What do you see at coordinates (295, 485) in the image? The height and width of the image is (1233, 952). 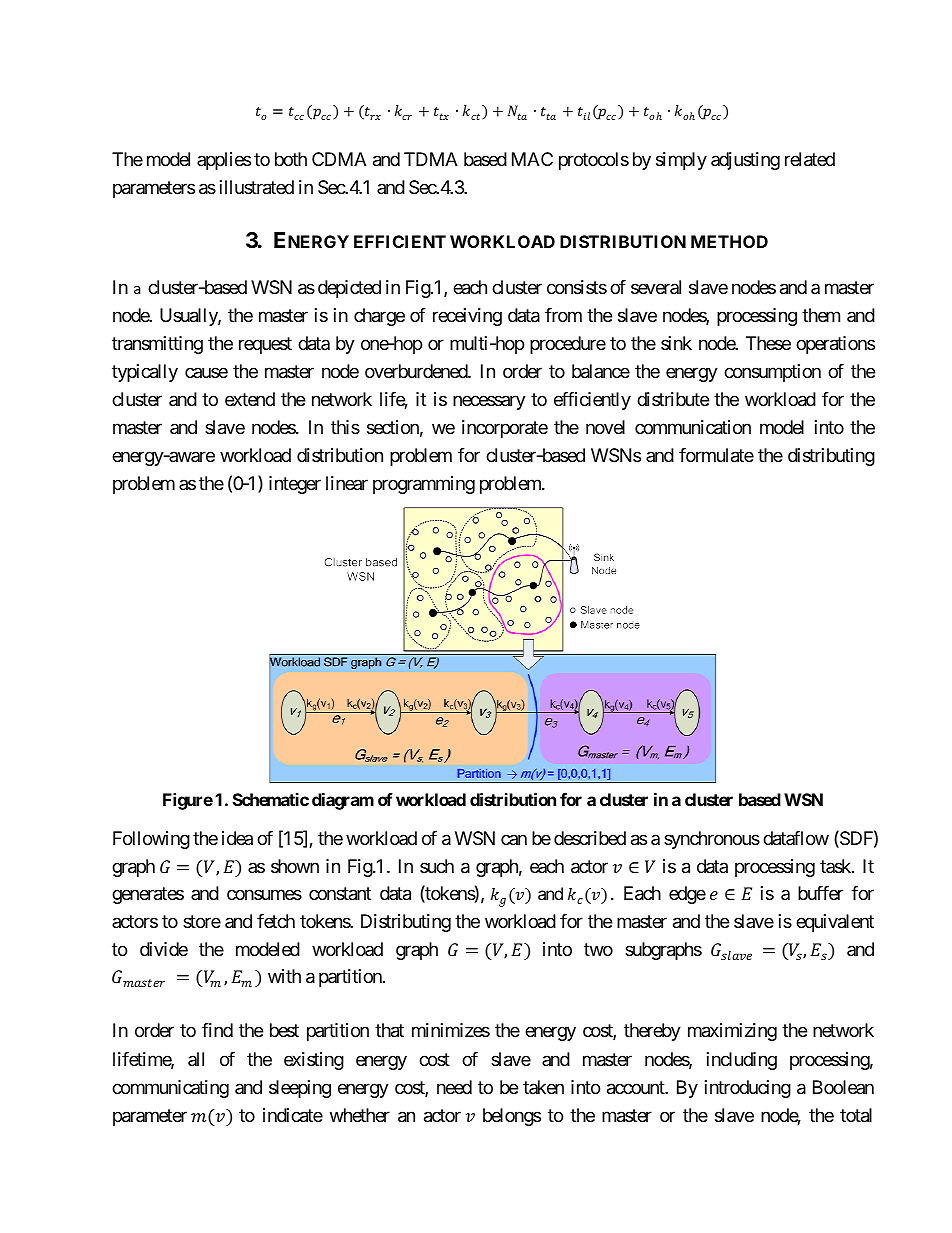 I see `integer` at bounding box center [295, 485].
